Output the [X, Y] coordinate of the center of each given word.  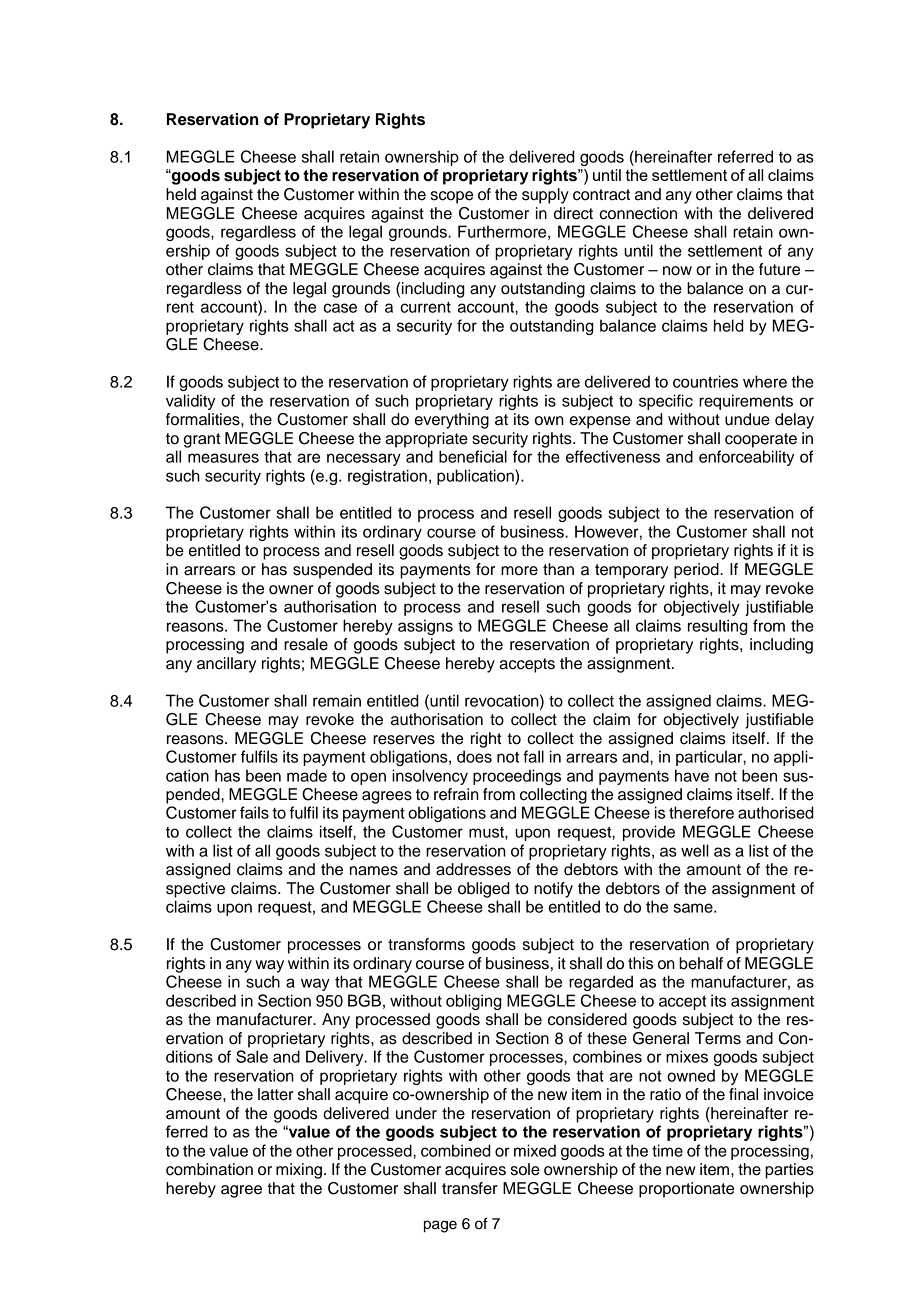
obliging [474, 1002]
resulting [718, 627]
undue [747, 419]
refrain [456, 794]
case [340, 308]
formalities [204, 419]
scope [452, 197]
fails [254, 812]
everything [452, 421]
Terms [718, 1038]
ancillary [226, 665]
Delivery [336, 1058]
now [677, 271]
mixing [299, 1171]
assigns [425, 627]
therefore [701, 812]
